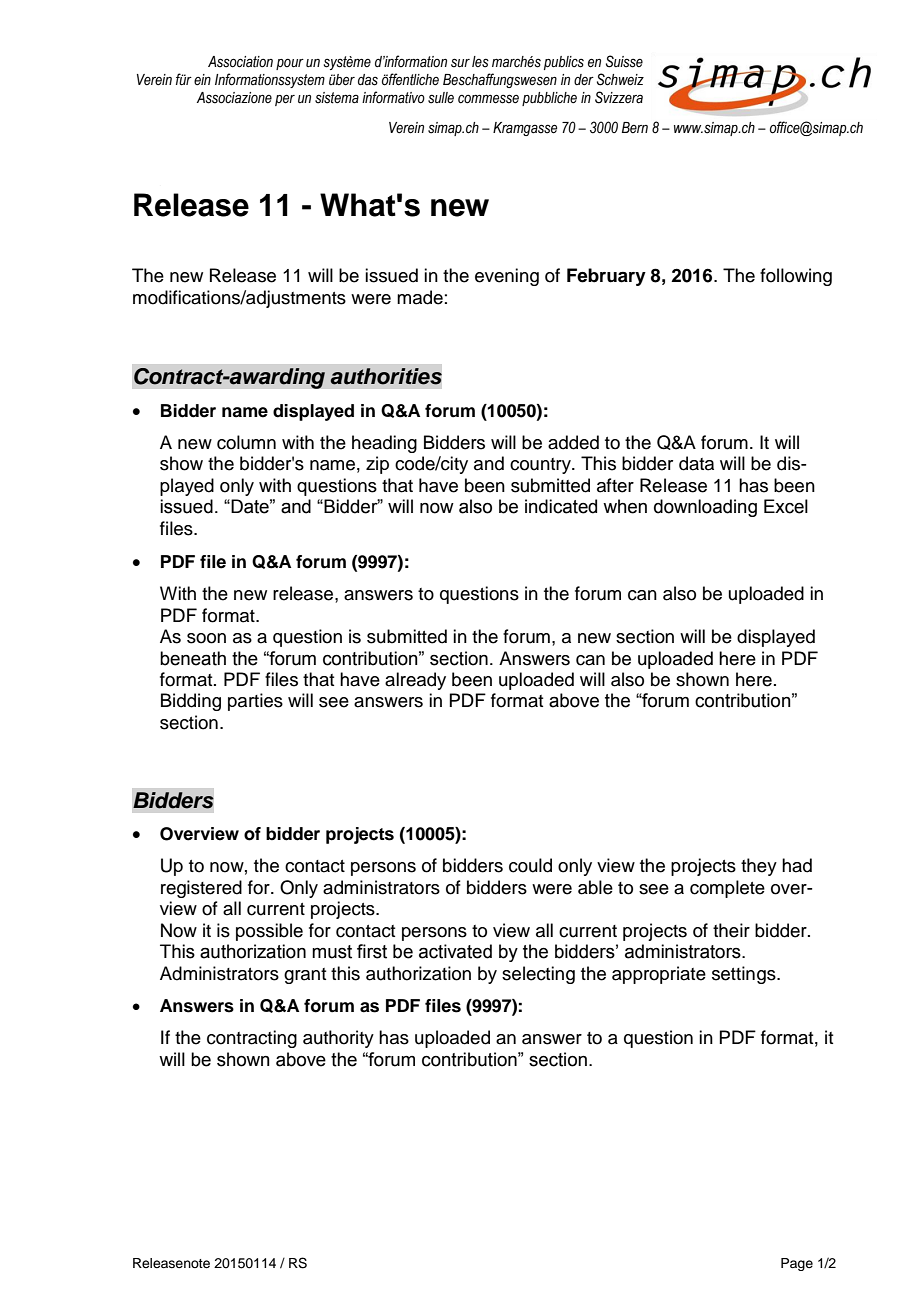 Image resolution: width=924 pixels, height=1308 pixels. What do you see at coordinates (246, 442) in the document?
I see `column` at bounding box center [246, 442].
